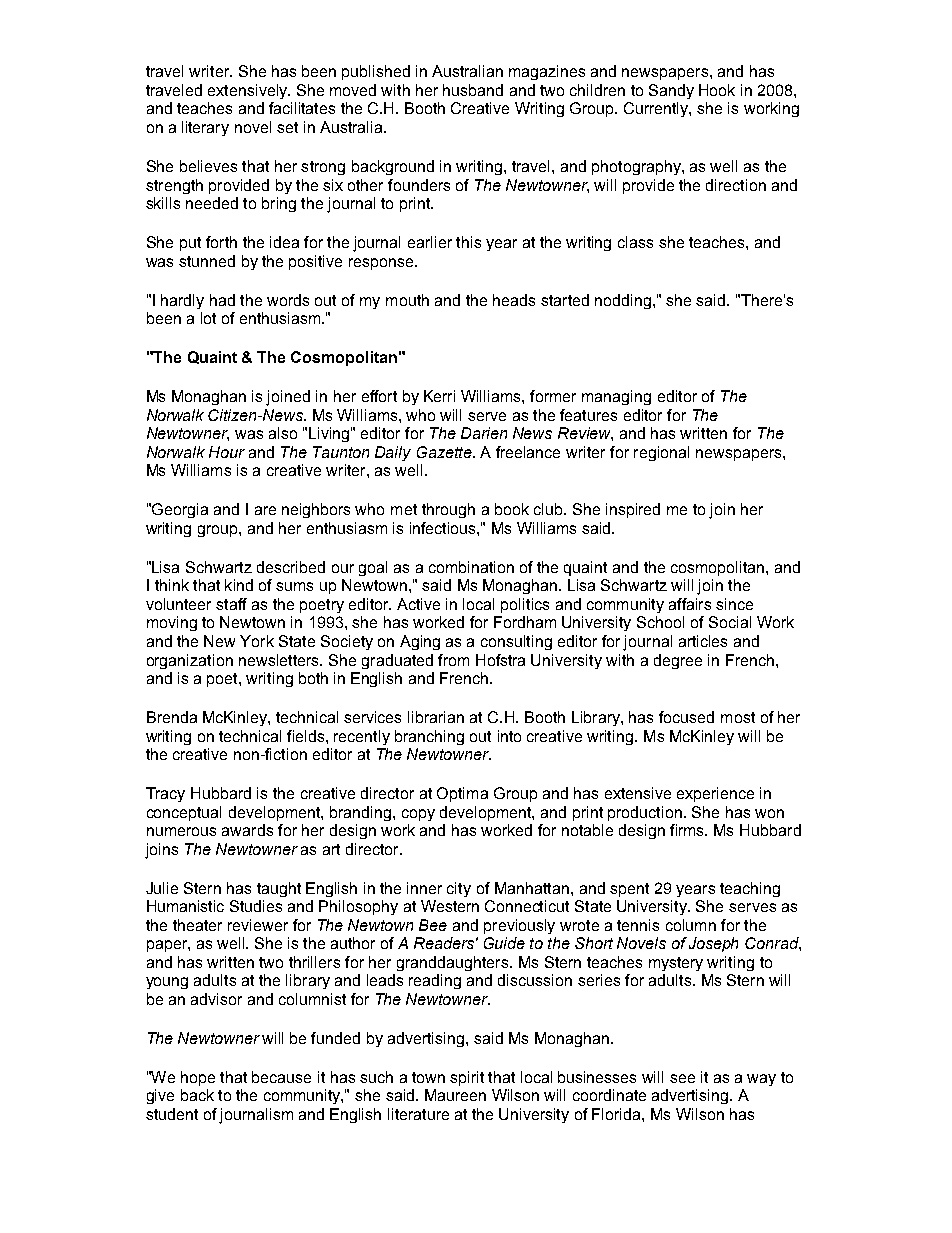  I want to click on literary, so click(205, 128).
